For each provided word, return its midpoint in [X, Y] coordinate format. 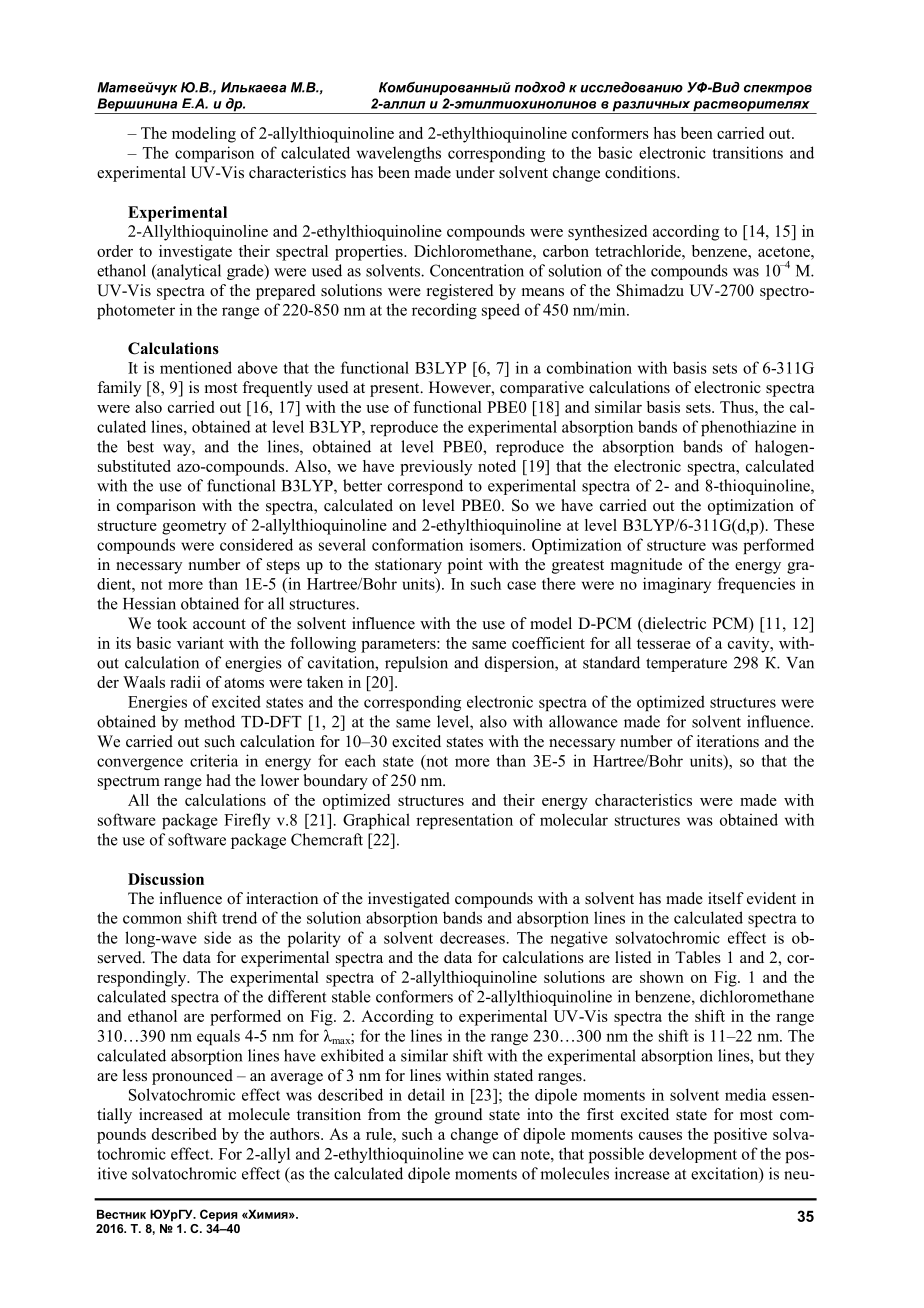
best [140, 446]
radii [185, 682]
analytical [188, 272]
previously [436, 468]
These [794, 525]
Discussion [166, 879]
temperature [686, 665]
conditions [641, 172]
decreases [472, 937]
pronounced [192, 1077]
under [475, 172]
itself [726, 898]
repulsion [416, 664]
